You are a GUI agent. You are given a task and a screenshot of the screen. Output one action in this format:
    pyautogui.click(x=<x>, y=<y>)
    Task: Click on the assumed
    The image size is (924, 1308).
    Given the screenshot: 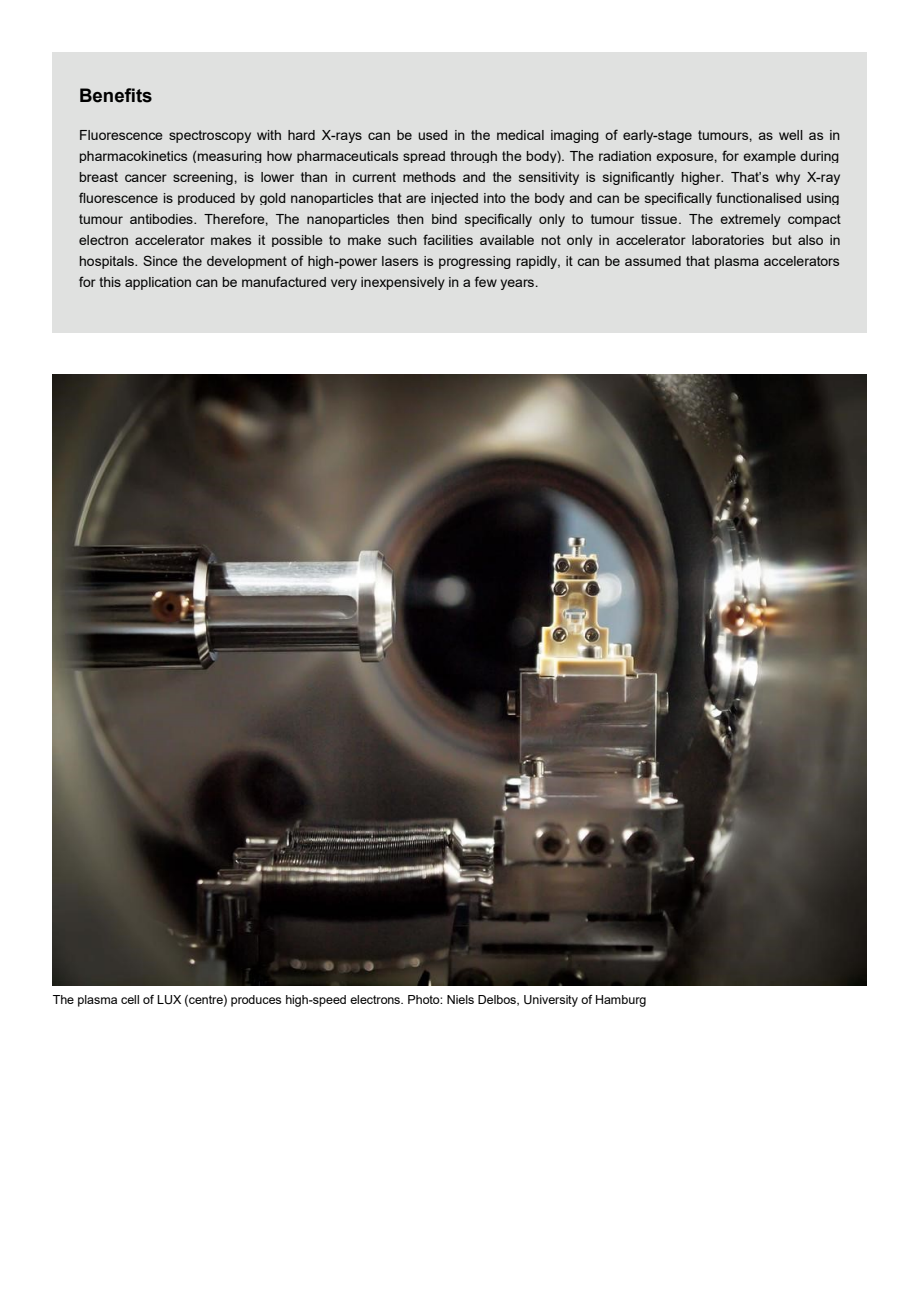 What is the action you would take?
    pyautogui.click(x=653, y=261)
